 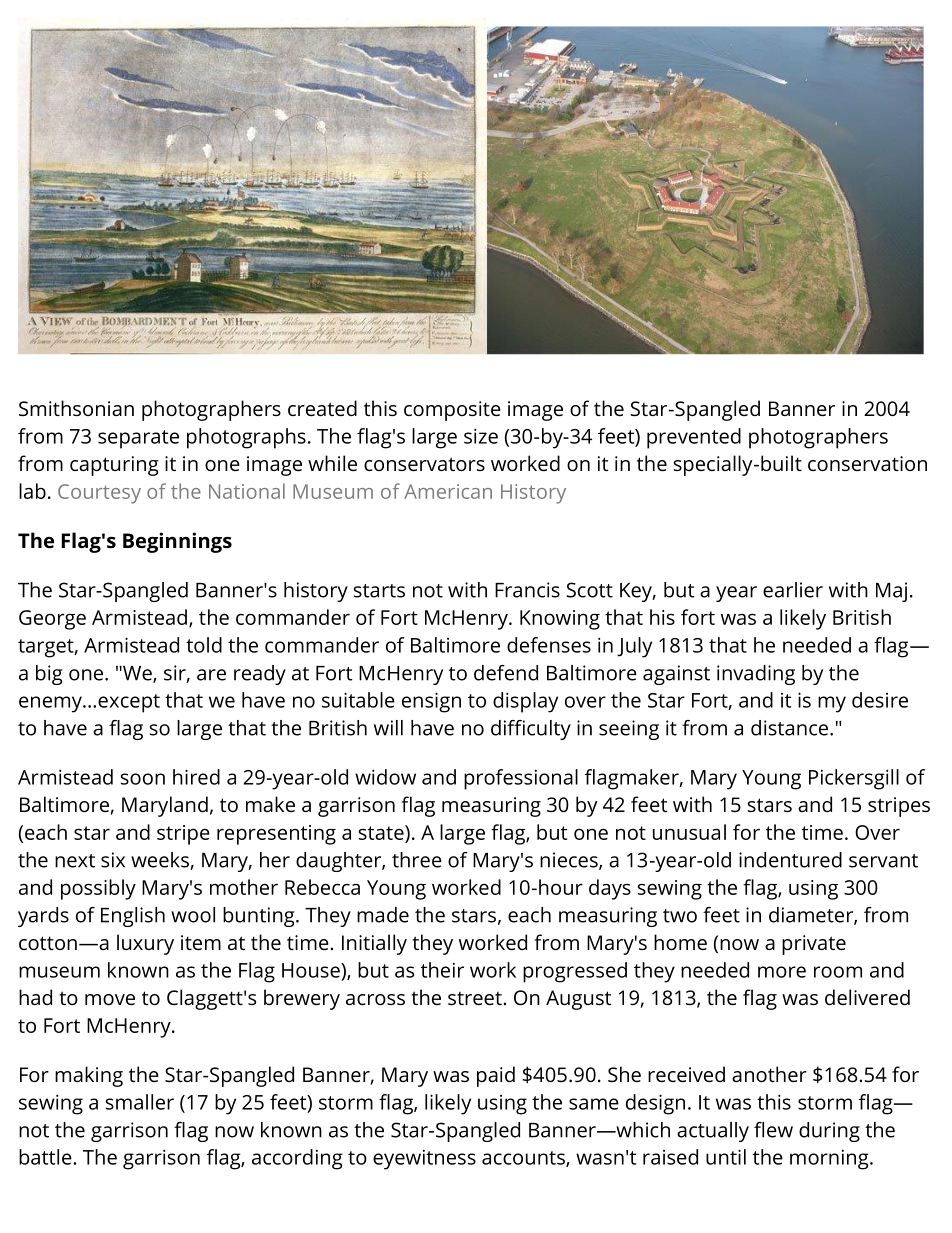 What do you see at coordinates (140, 1102) in the image?
I see `smaller` at bounding box center [140, 1102].
